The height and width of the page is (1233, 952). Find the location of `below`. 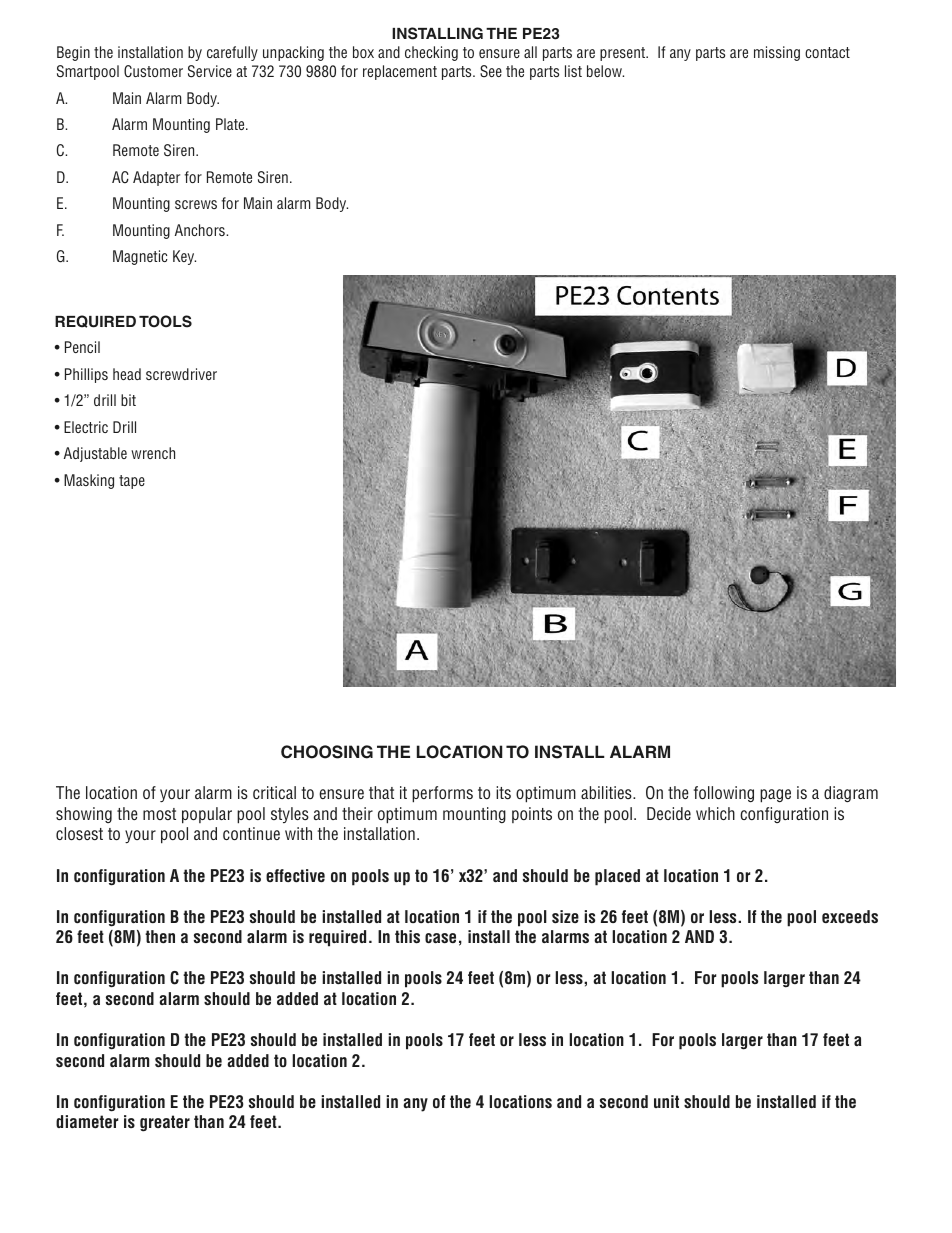

below is located at coordinates (605, 71).
